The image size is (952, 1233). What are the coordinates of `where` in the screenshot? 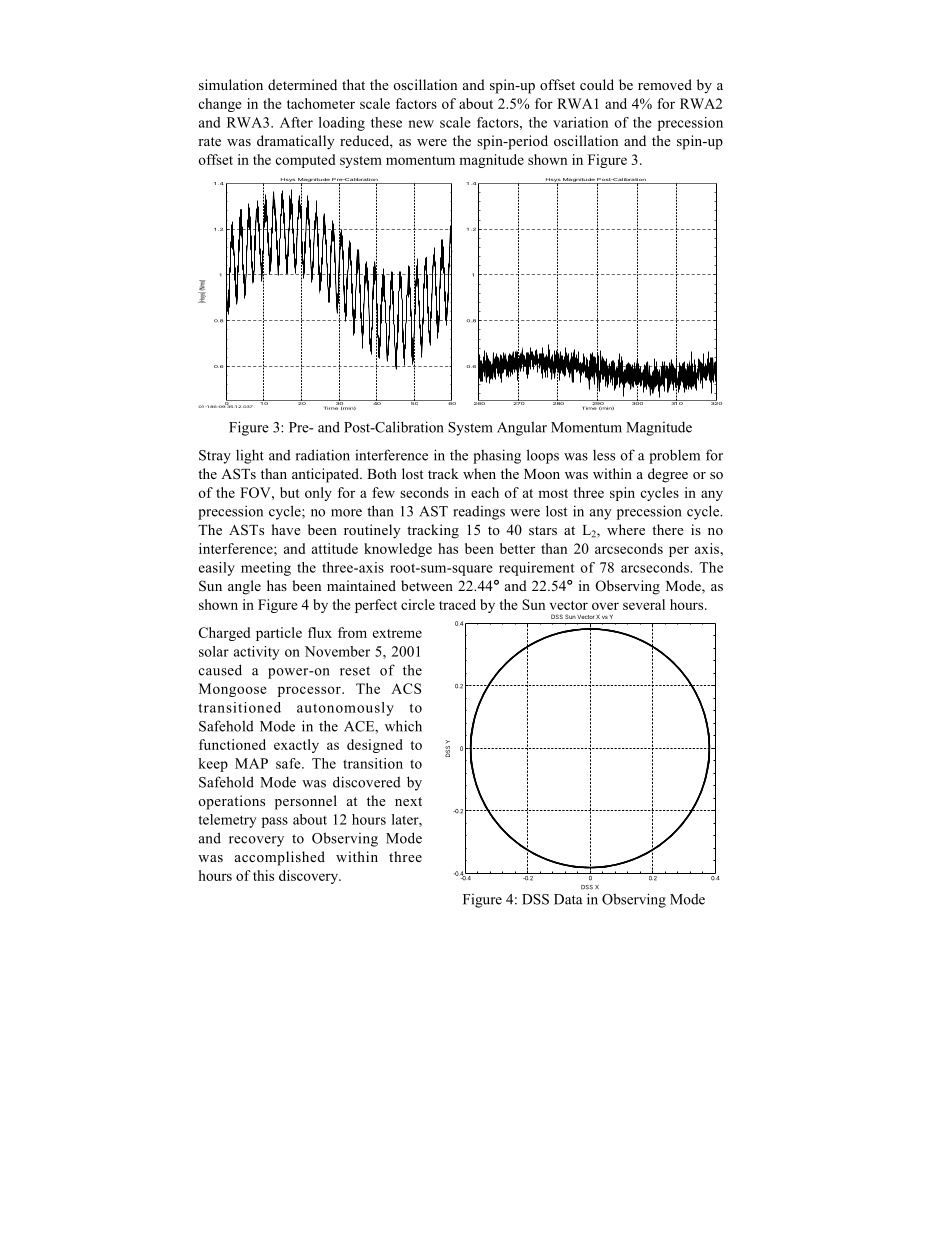 It's located at (626, 529).
